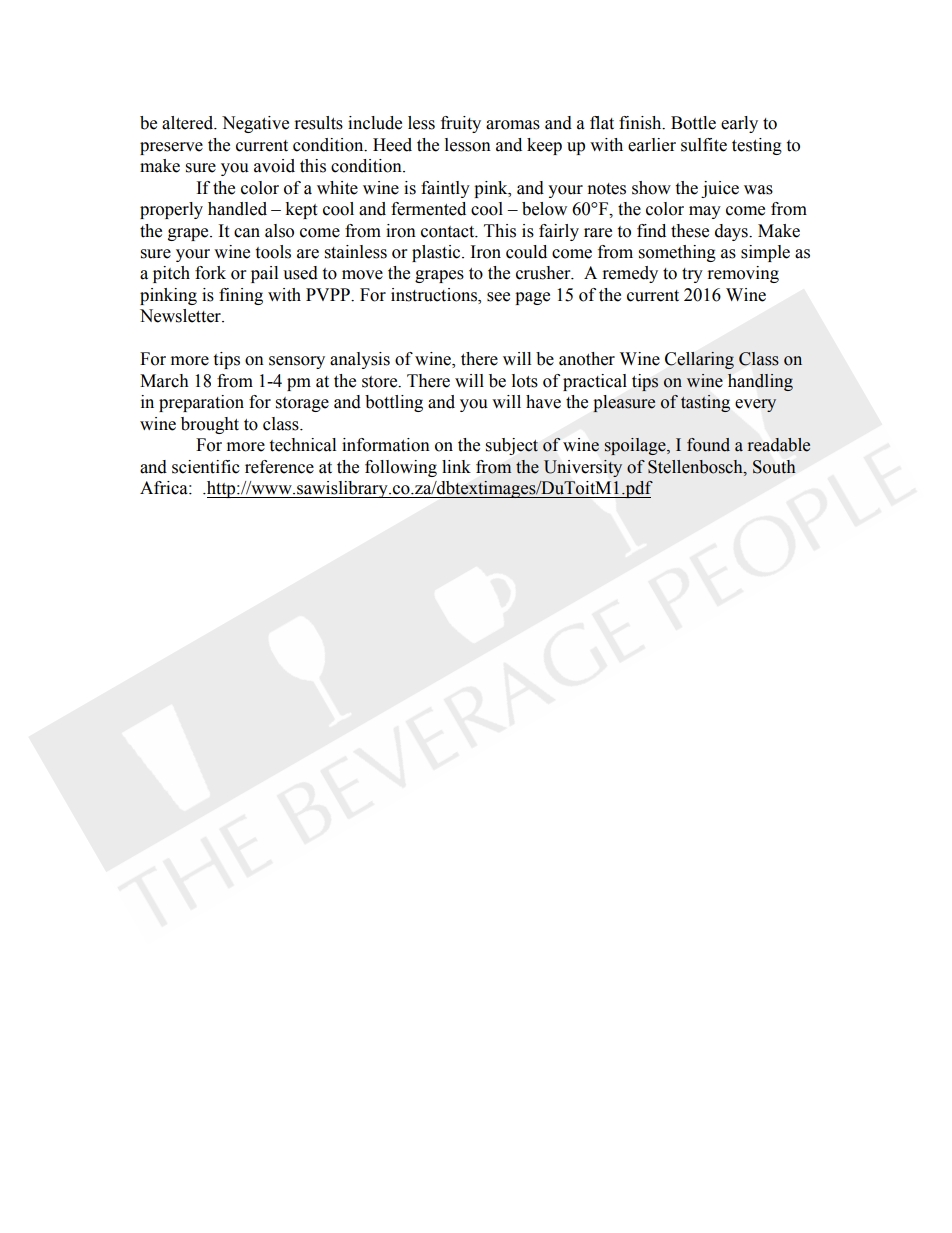  What do you see at coordinates (237, 209) in the image?
I see `handled` at bounding box center [237, 209].
